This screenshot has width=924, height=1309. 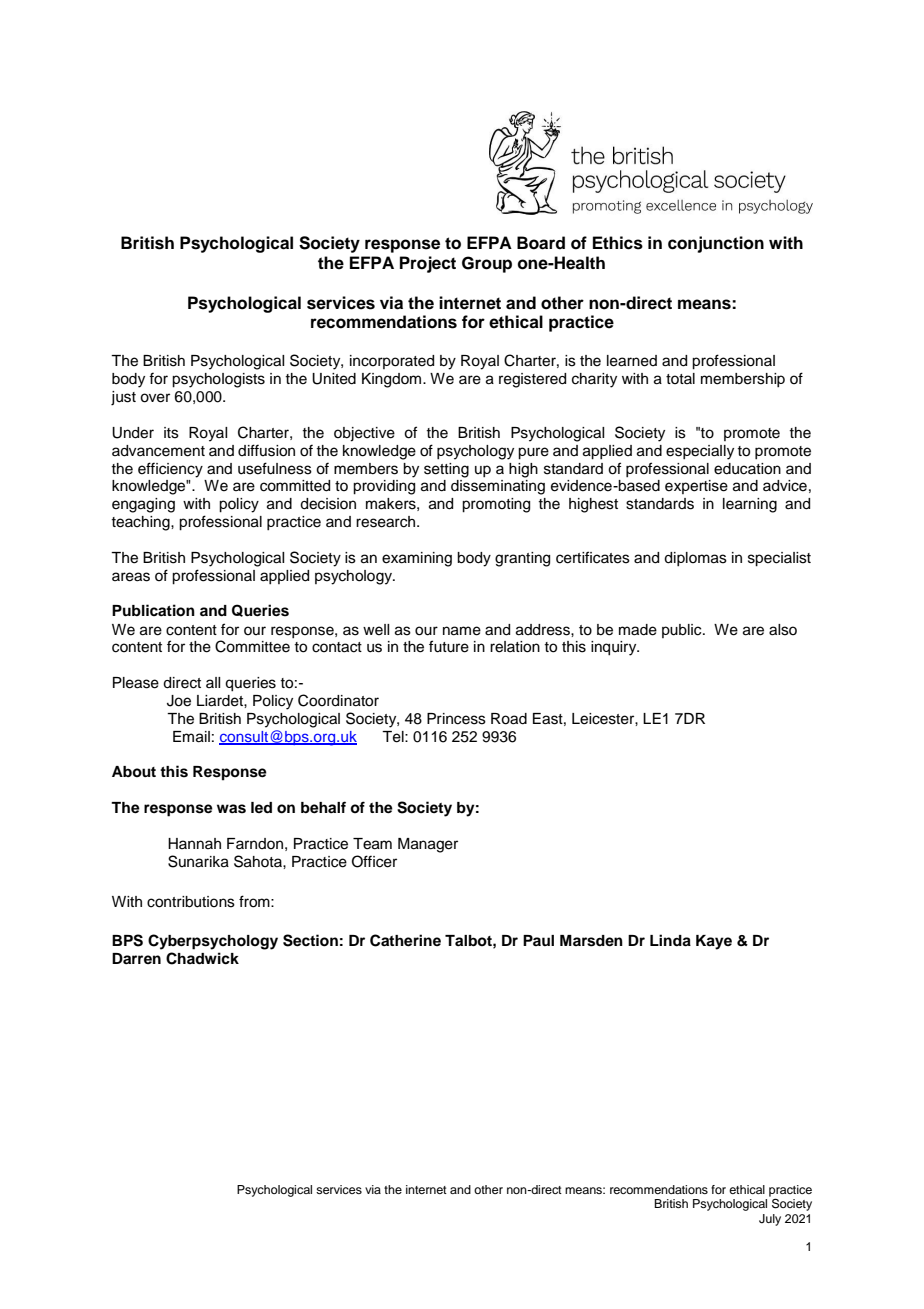 I want to click on Catherine, so click(x=405, y=940).
